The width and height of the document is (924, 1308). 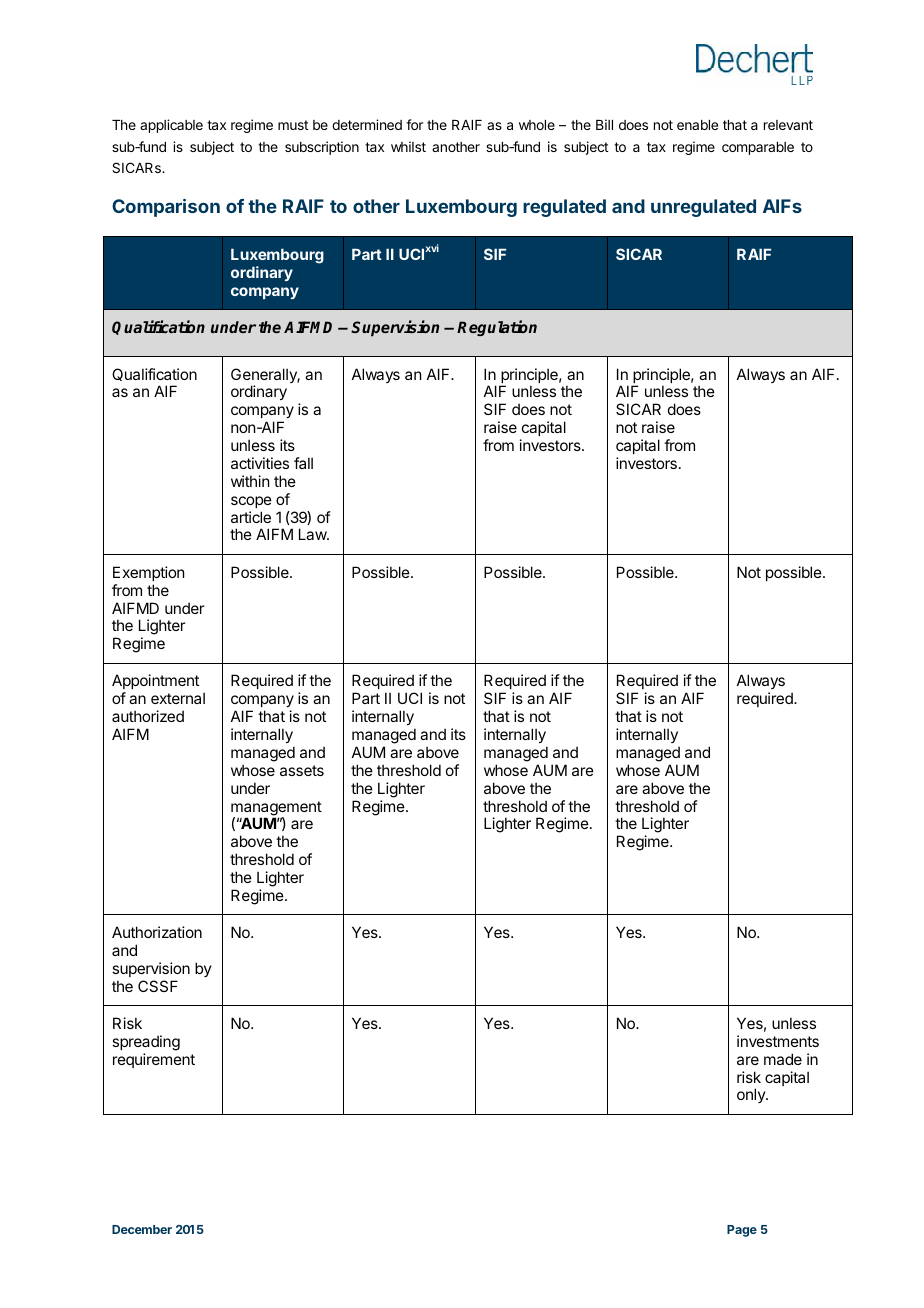 I want to click on Regulation, so click(x=497, y=328).
